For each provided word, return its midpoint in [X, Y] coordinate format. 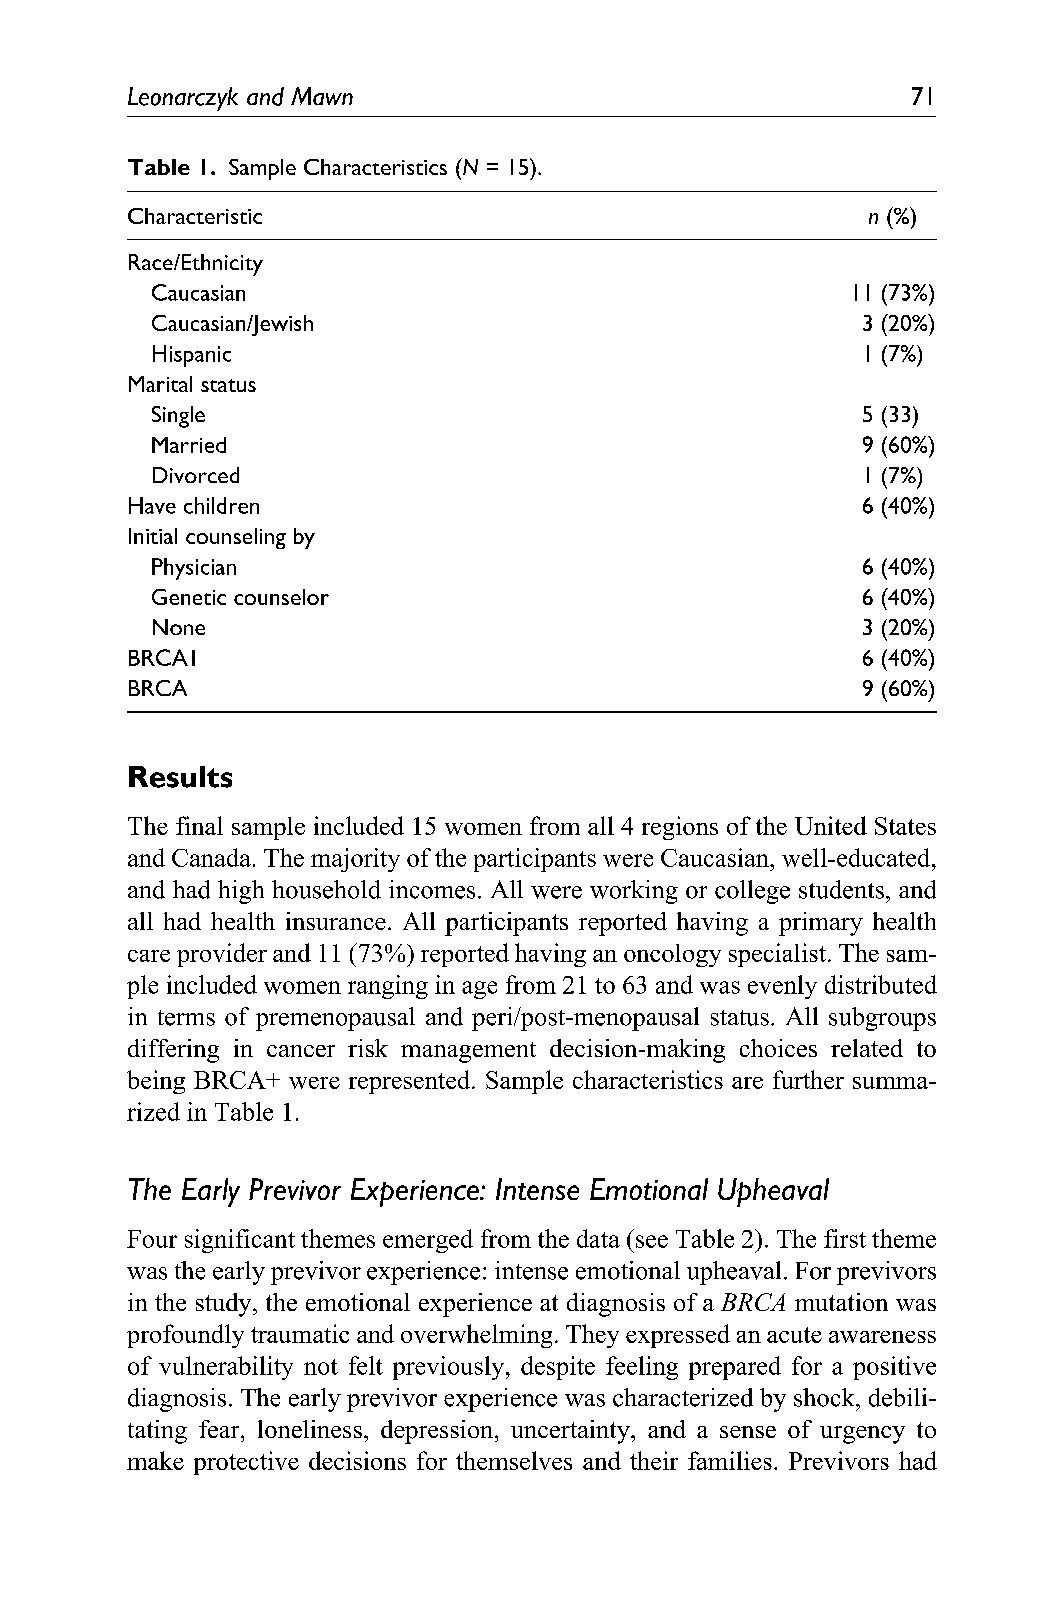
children [221, 505]
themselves [514, 1460]
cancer [301, 1051]
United [831, 825]
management [468, 1052]
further [808, 1079]
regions [680, 828]
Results [180, 777]
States [905, 826]
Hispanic [192, 356]
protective [246, 1463]
